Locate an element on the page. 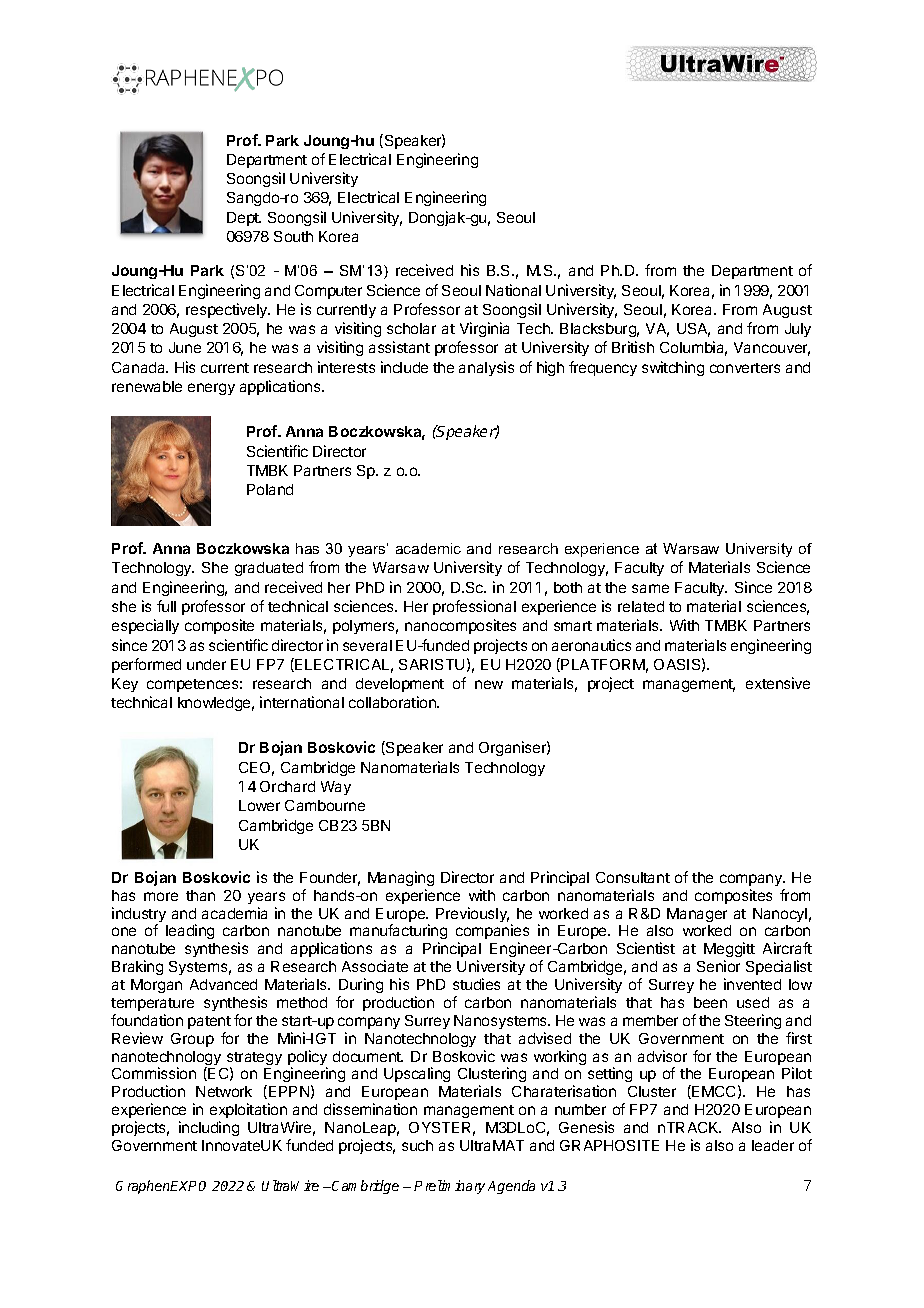  Preliminary is located at coordinates (449, 1187).
